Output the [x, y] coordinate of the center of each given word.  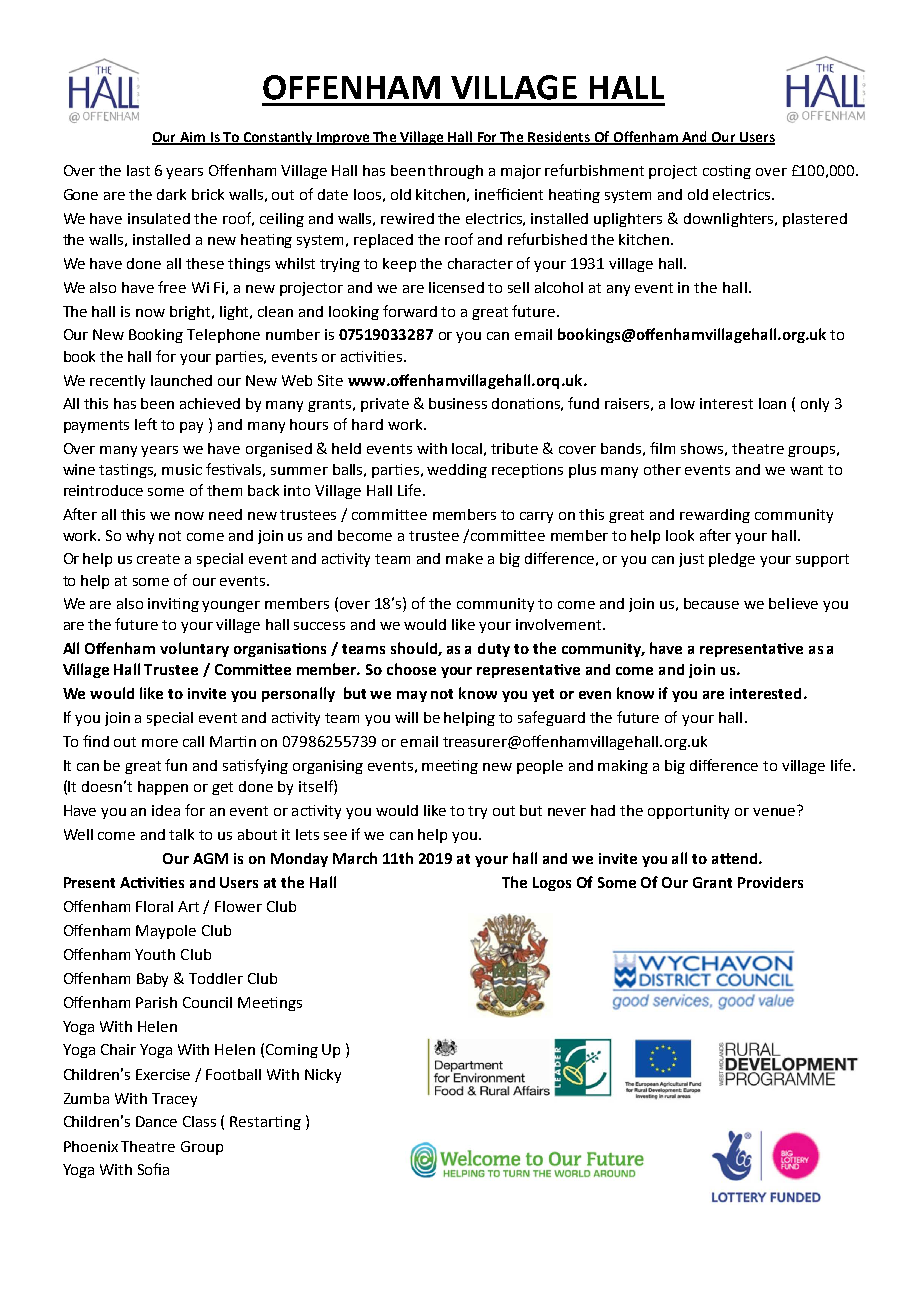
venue [774, 812]
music [182, 469]
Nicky [323, 1076]
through [455, 172]
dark [171, 194]
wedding [457, 471]
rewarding [715, 516]
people [540, 767]
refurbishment [594, 170]
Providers [770, 882]
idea [166, 810]
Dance [156, 1121]
